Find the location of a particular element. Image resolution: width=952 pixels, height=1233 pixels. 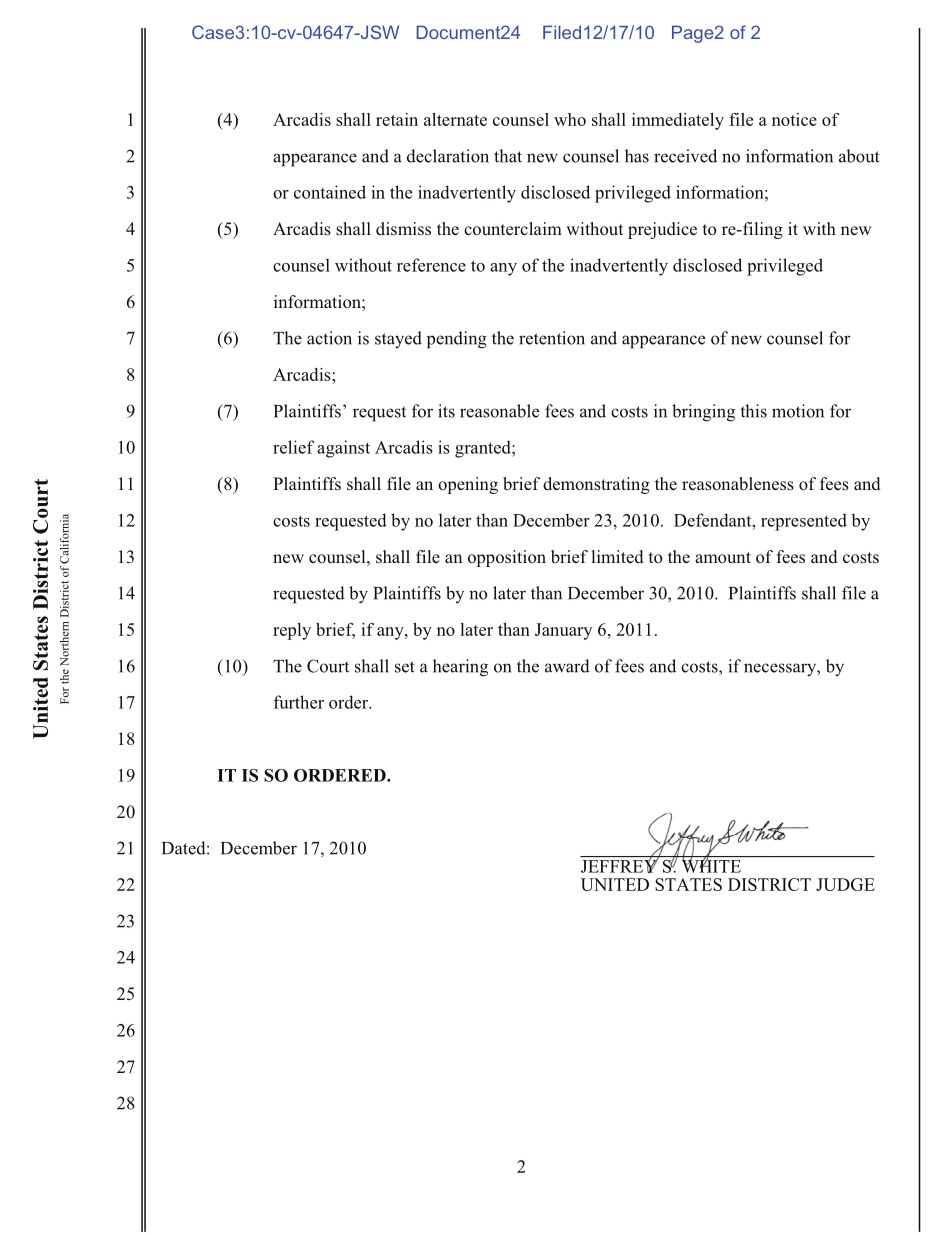

retain is located at coordinates (397, 119).
